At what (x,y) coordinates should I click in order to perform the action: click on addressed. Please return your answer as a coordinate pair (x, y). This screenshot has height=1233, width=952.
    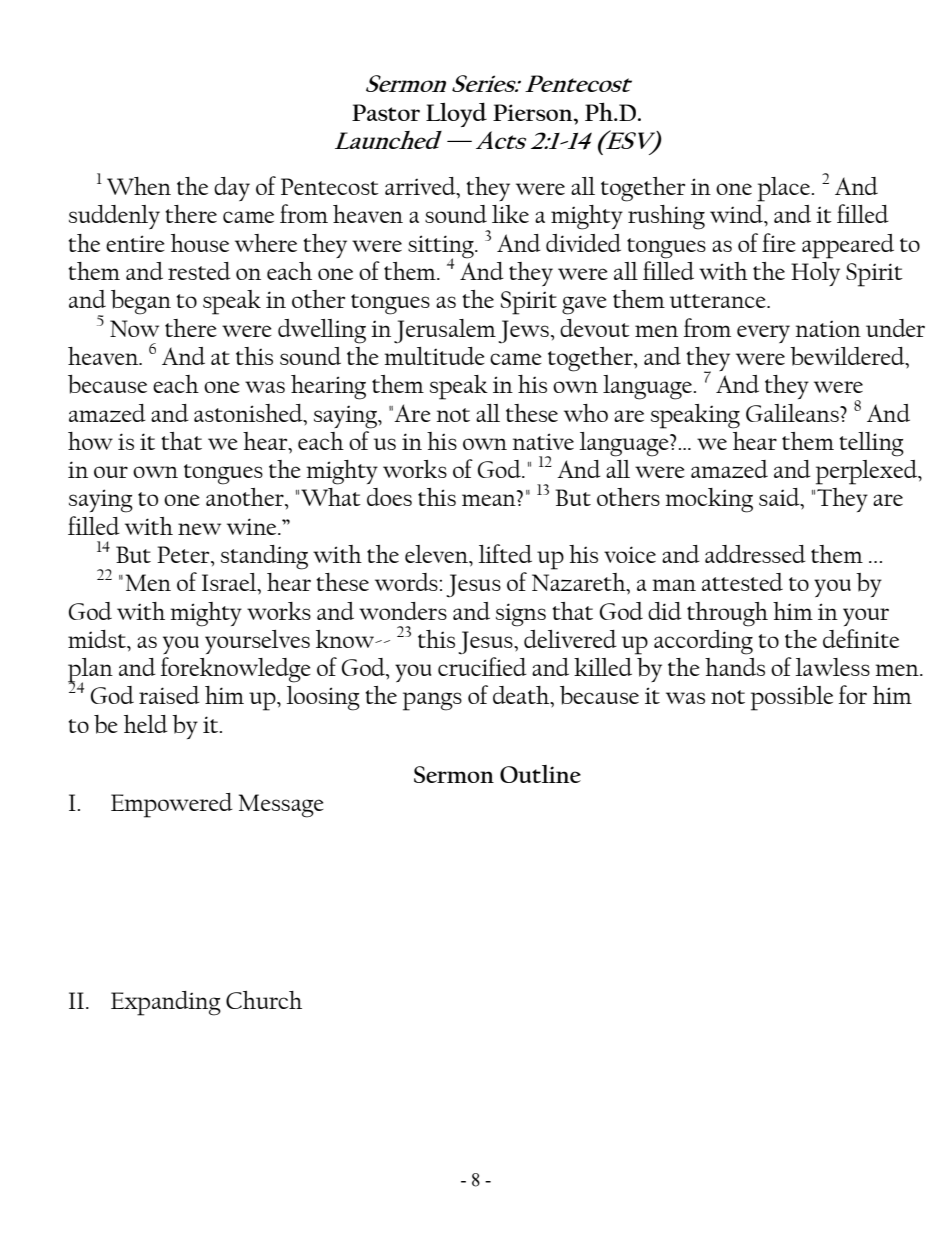
    Looking at the image, I should click on (755, 554).
